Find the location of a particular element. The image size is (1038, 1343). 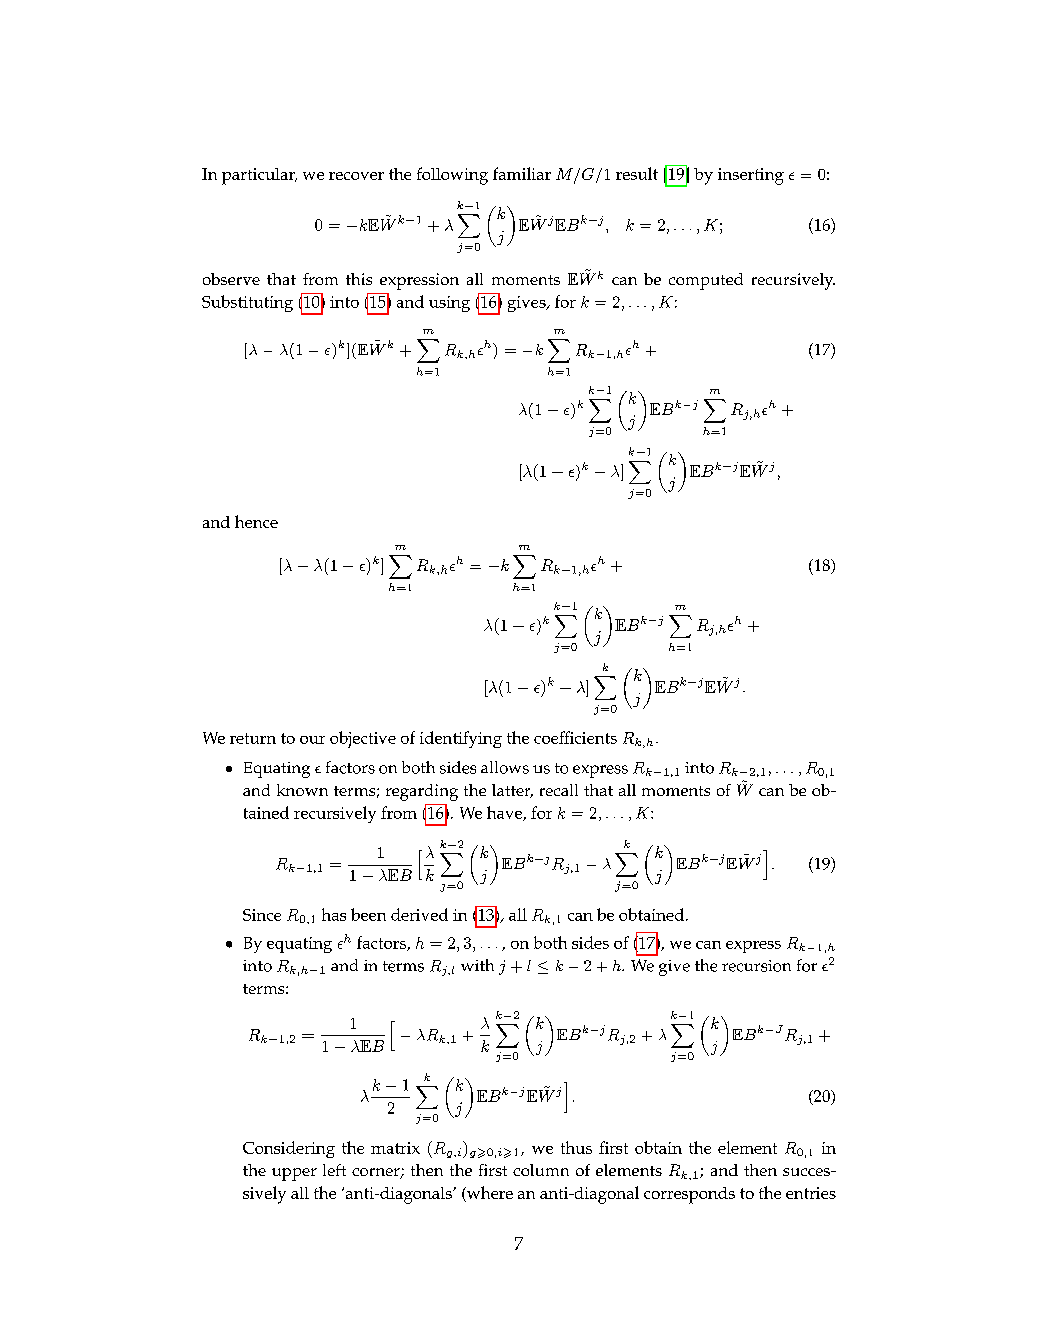

familiar is located at coordinates (522, 173).
